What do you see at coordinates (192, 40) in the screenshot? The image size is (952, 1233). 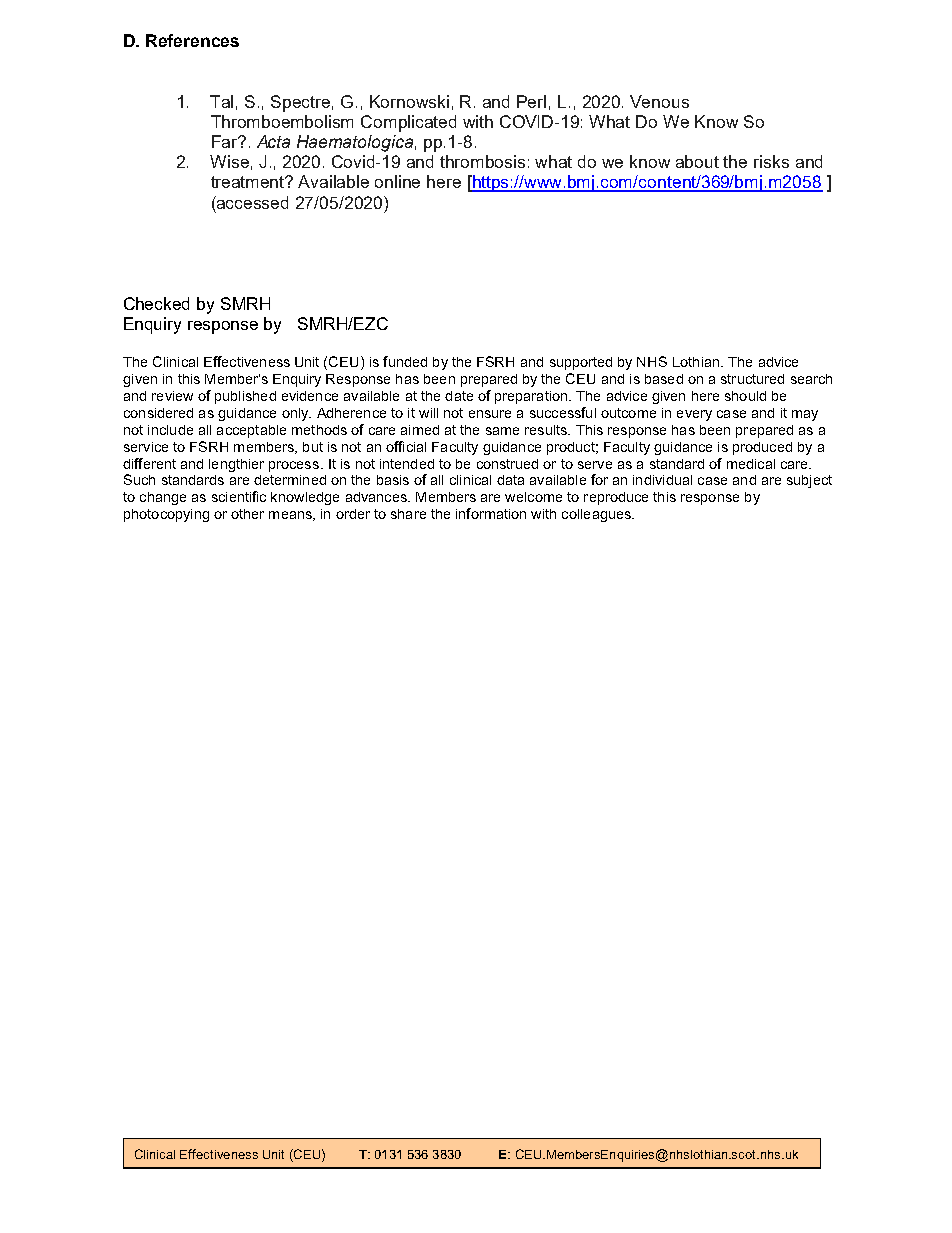 I see `References` at bounding box center [192, 40].
